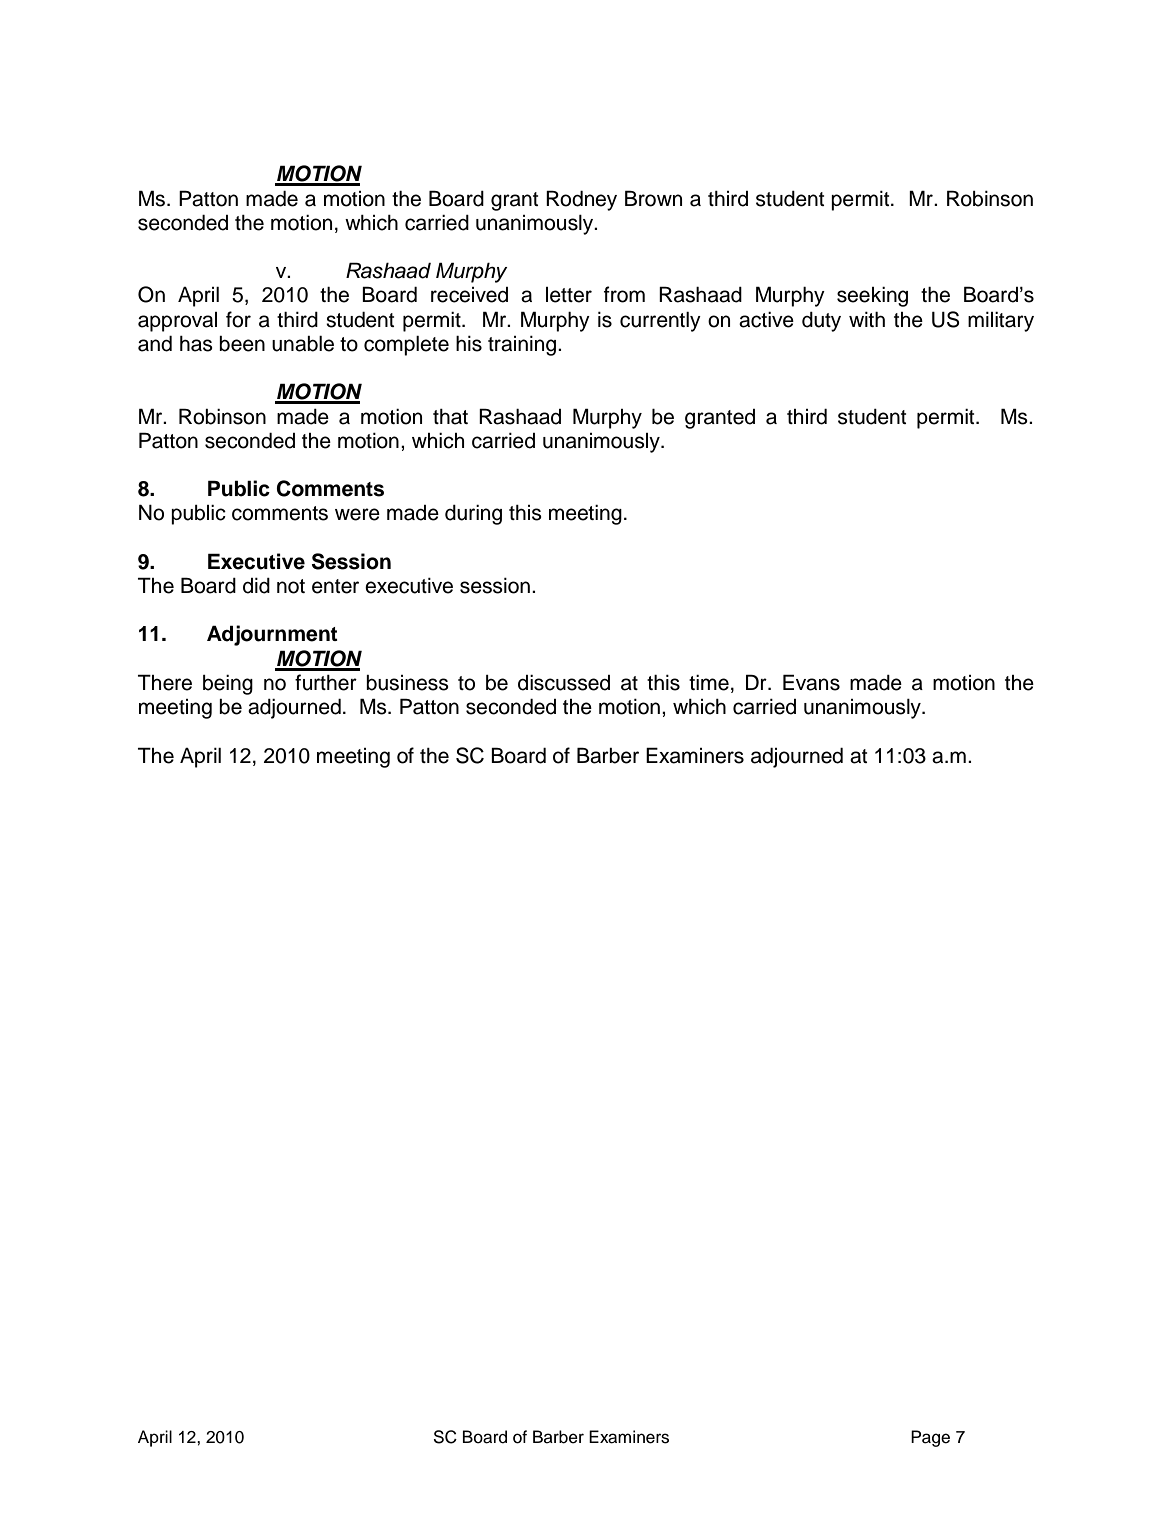  What do you see at coordinates (811, 682) in the document?
I see `Evans` at bounding box center [811, 682].
